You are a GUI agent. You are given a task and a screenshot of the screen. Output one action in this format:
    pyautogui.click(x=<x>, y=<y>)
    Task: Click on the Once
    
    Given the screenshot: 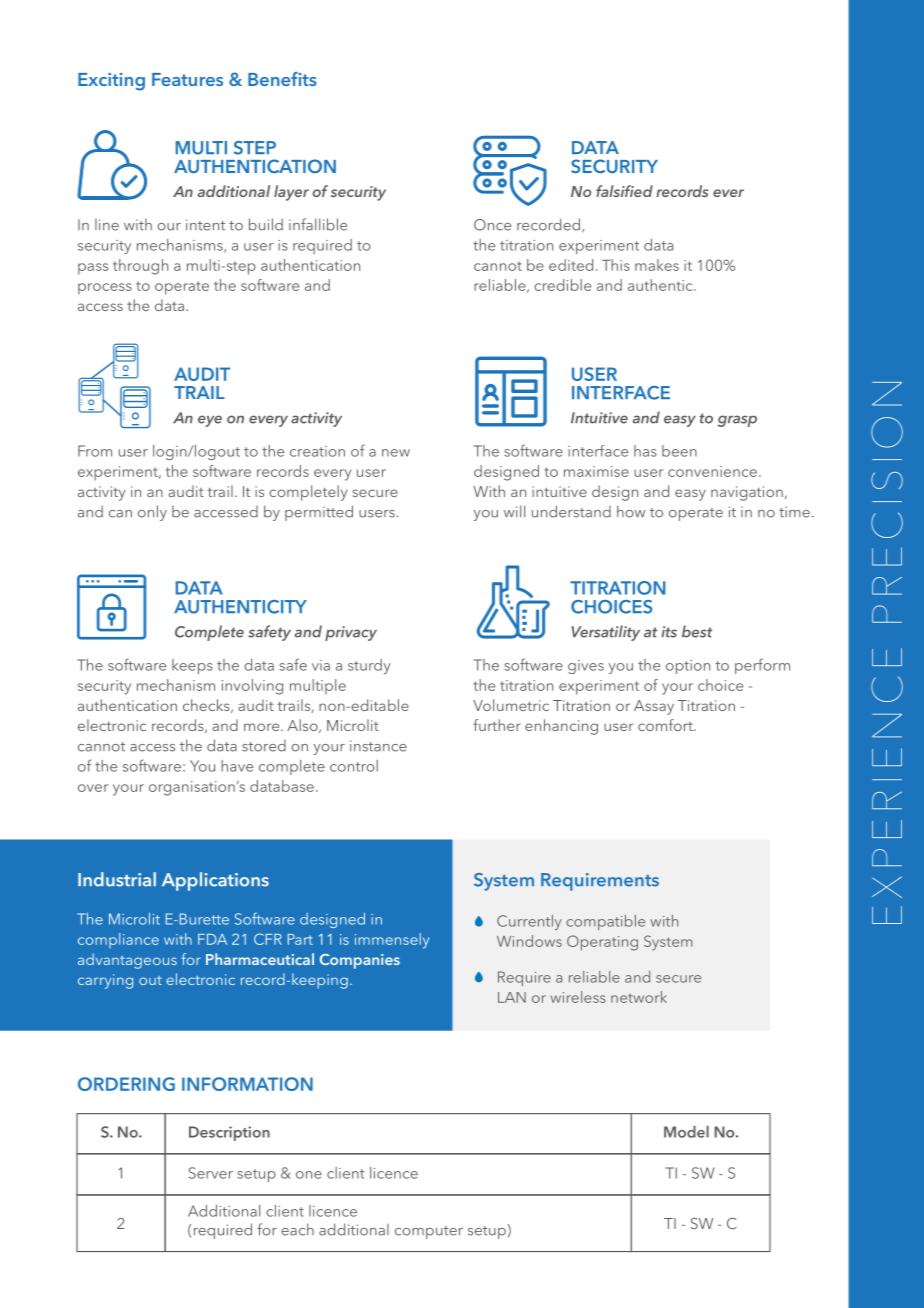 What is the action you would take?
    pyautogui.click(x=492, y=225)
